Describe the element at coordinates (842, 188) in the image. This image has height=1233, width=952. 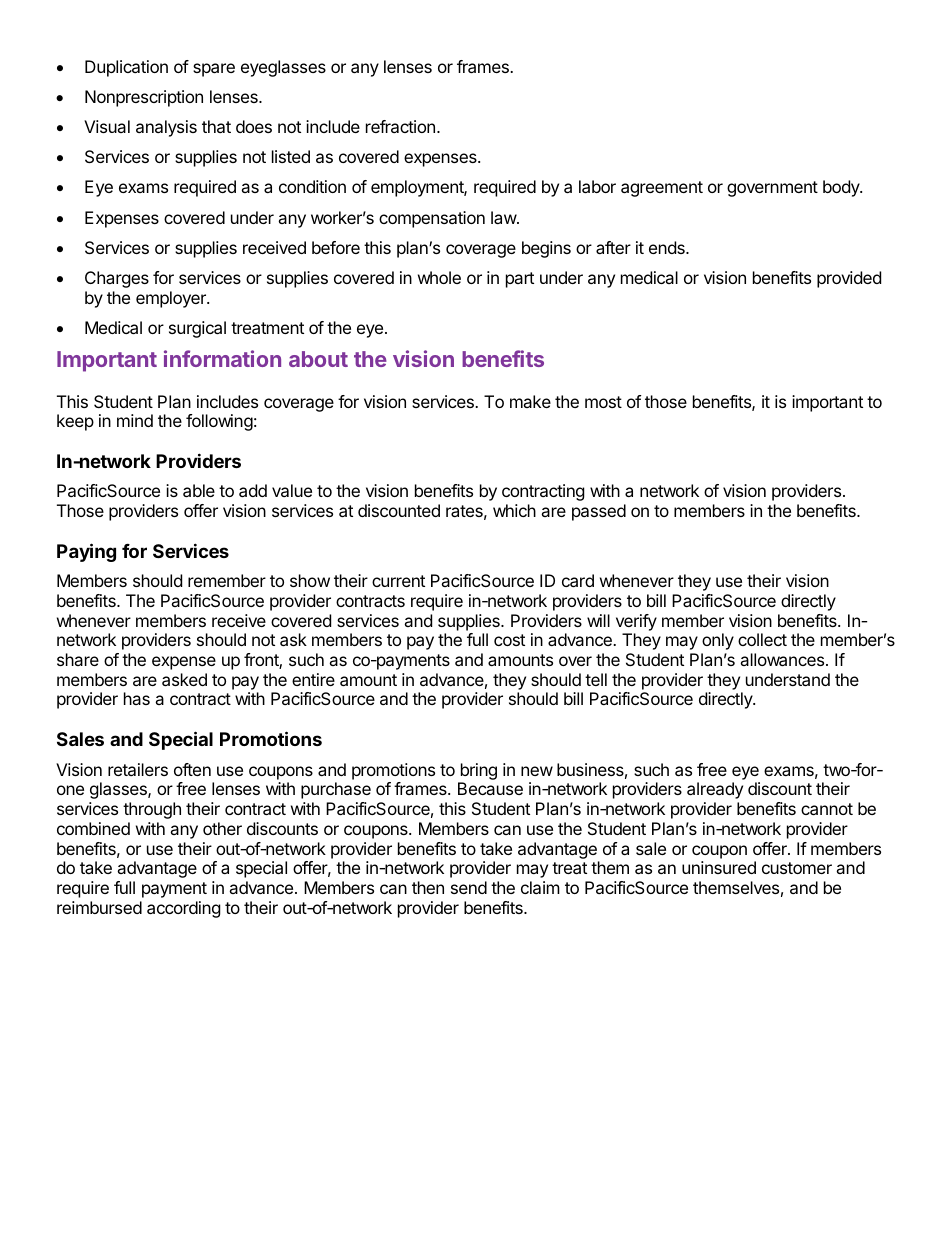
I see `body` at that location.
